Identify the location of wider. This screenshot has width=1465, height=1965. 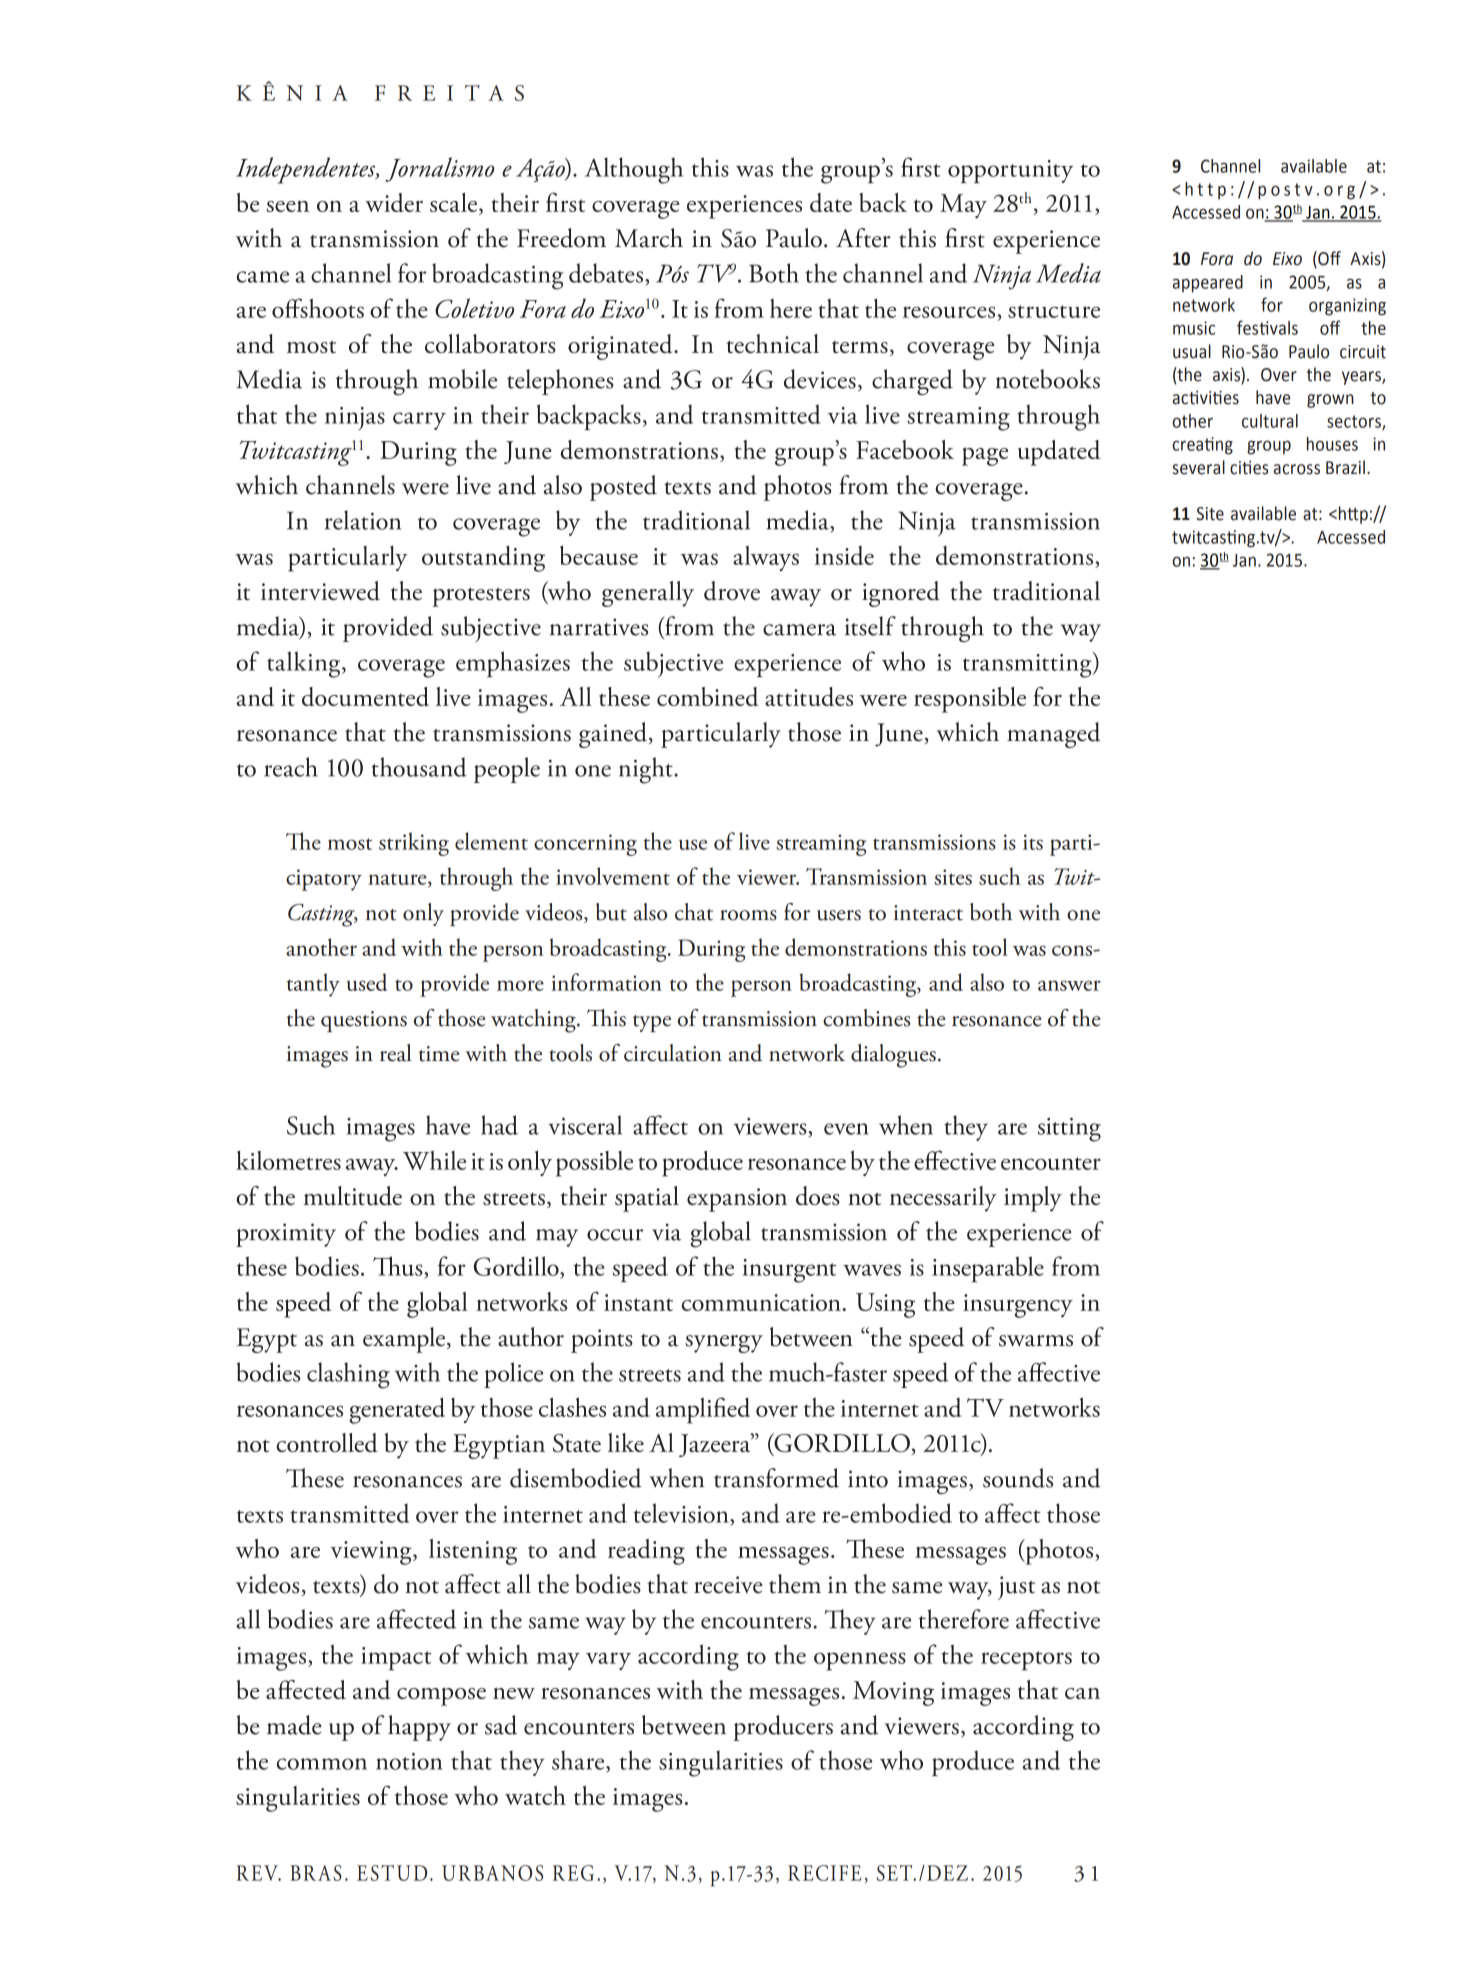
(394, 202).
